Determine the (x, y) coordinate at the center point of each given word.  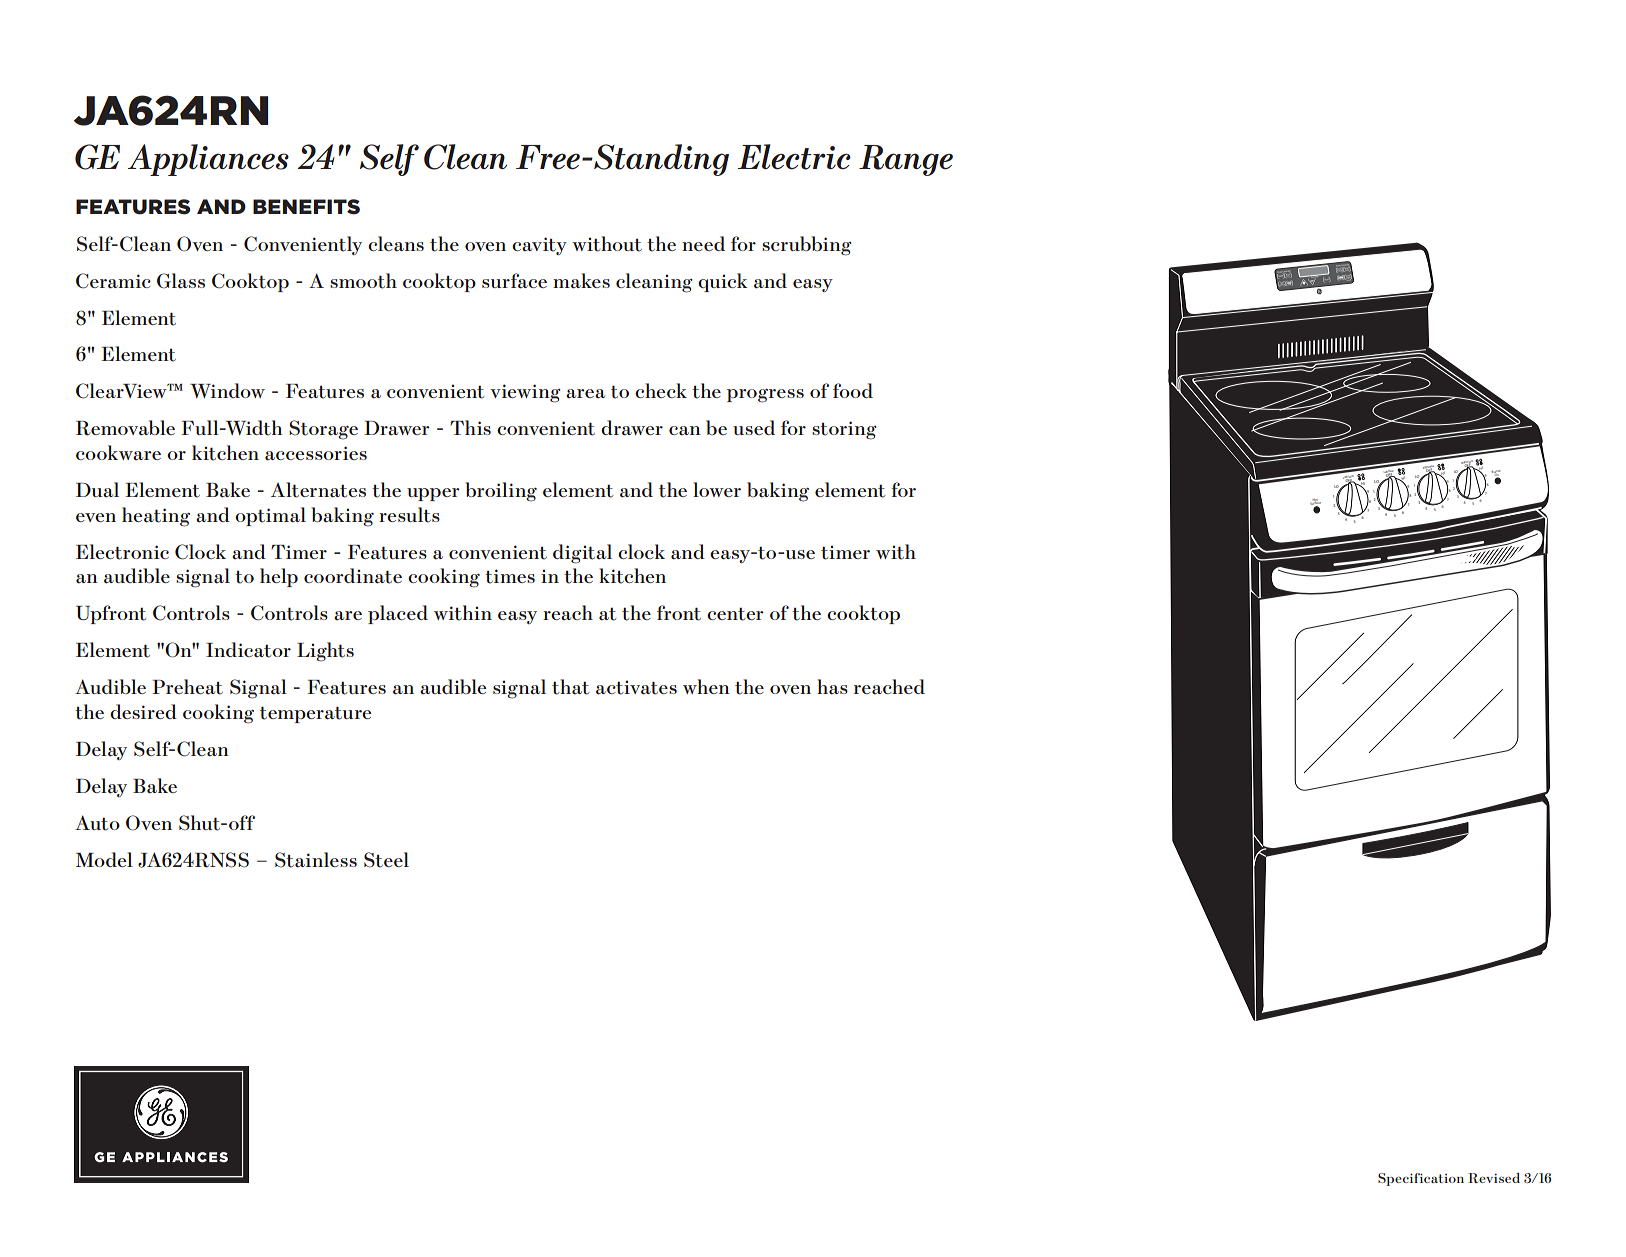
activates (636, 687)
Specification (1421, 1179)
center (735, 614)
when (706, 686)
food (853, 390)
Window (227, 390)
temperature (315, 714)
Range (906, 160)
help (279, 577)
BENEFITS (306, 207)
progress (765, 396)
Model (104, 859)
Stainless (316, 860)
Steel (386, 860)
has (832, 687)
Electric (794, 157)
